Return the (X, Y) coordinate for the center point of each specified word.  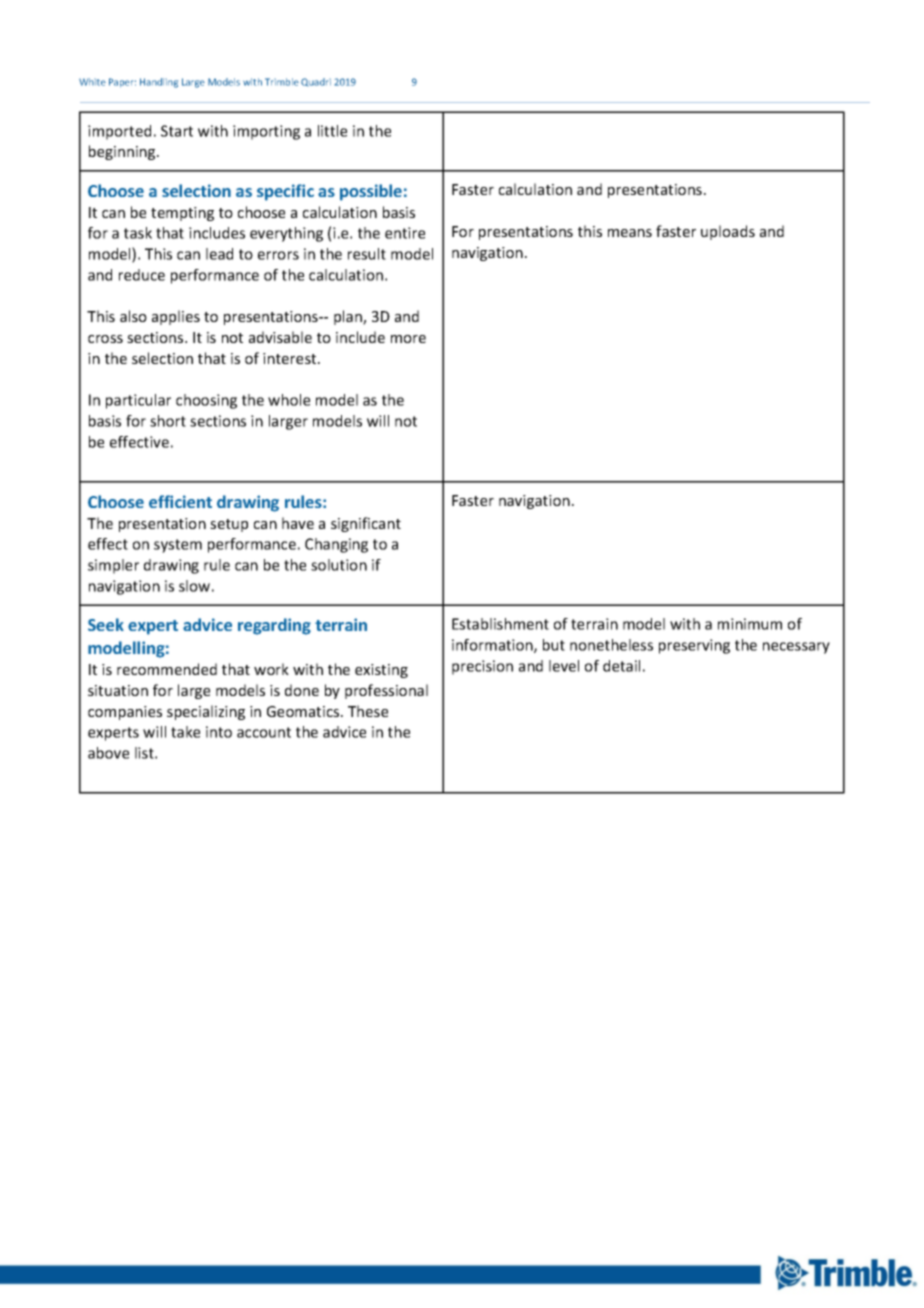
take (185, 732)
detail (621, 666)
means (630, 233)
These (368, 711)
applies (176, 317)
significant (366, 524)
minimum (750, 624)
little (332, 131)
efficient (180, 501)
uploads (728, 232)
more (408, 339)
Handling (159, 83)
